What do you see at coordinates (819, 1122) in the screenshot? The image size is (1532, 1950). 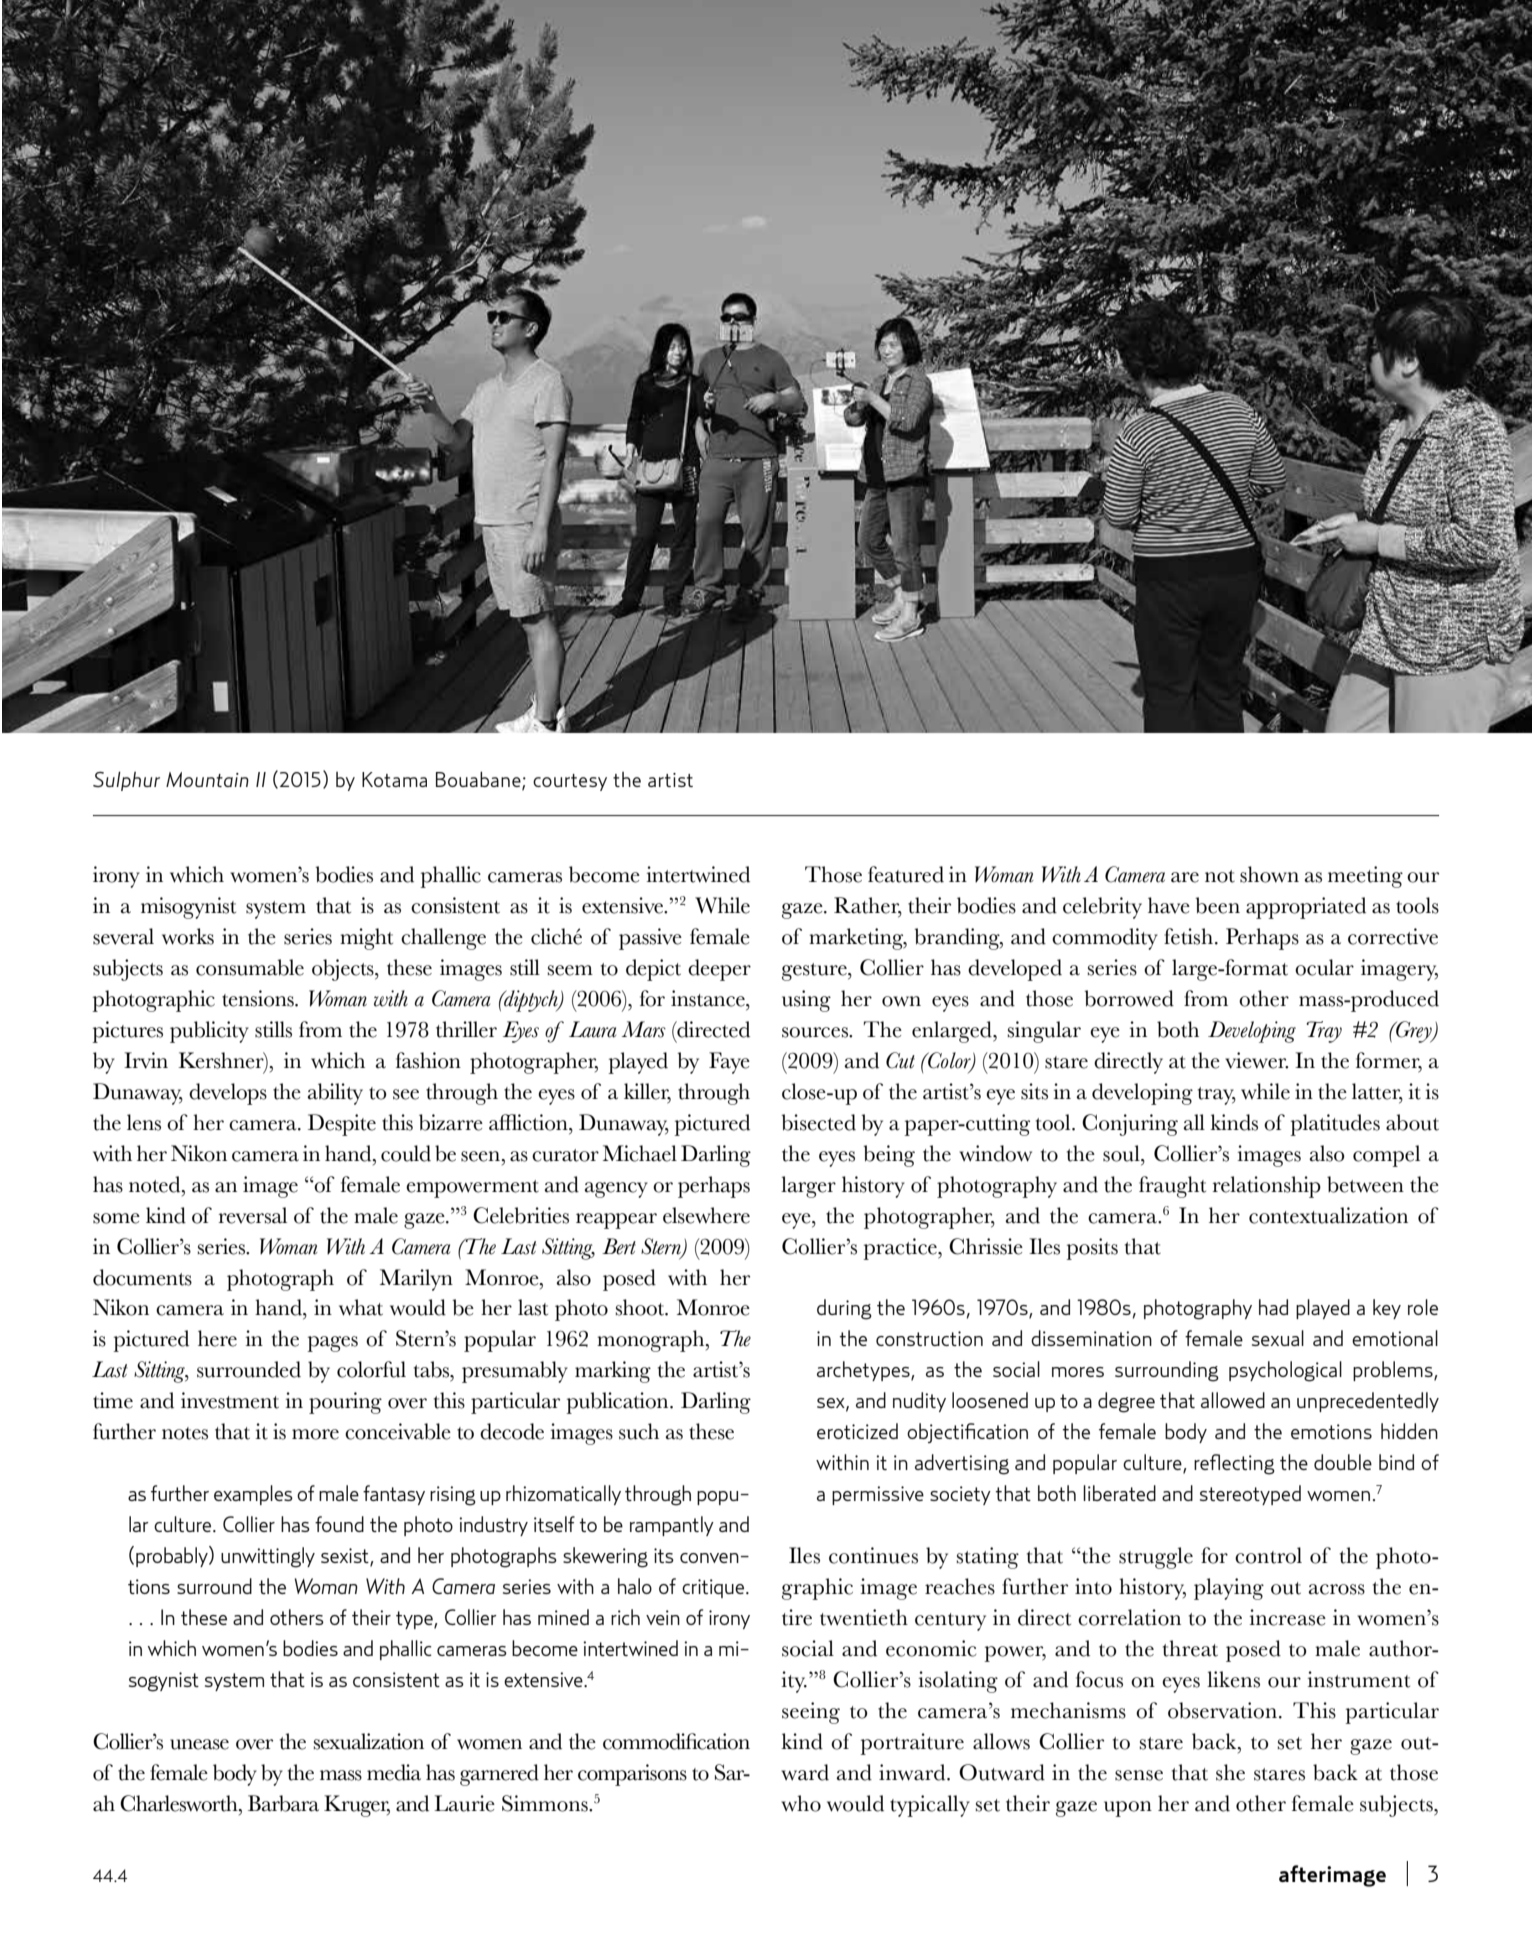 I see `bisected` at bounding box center [819, 1122].
